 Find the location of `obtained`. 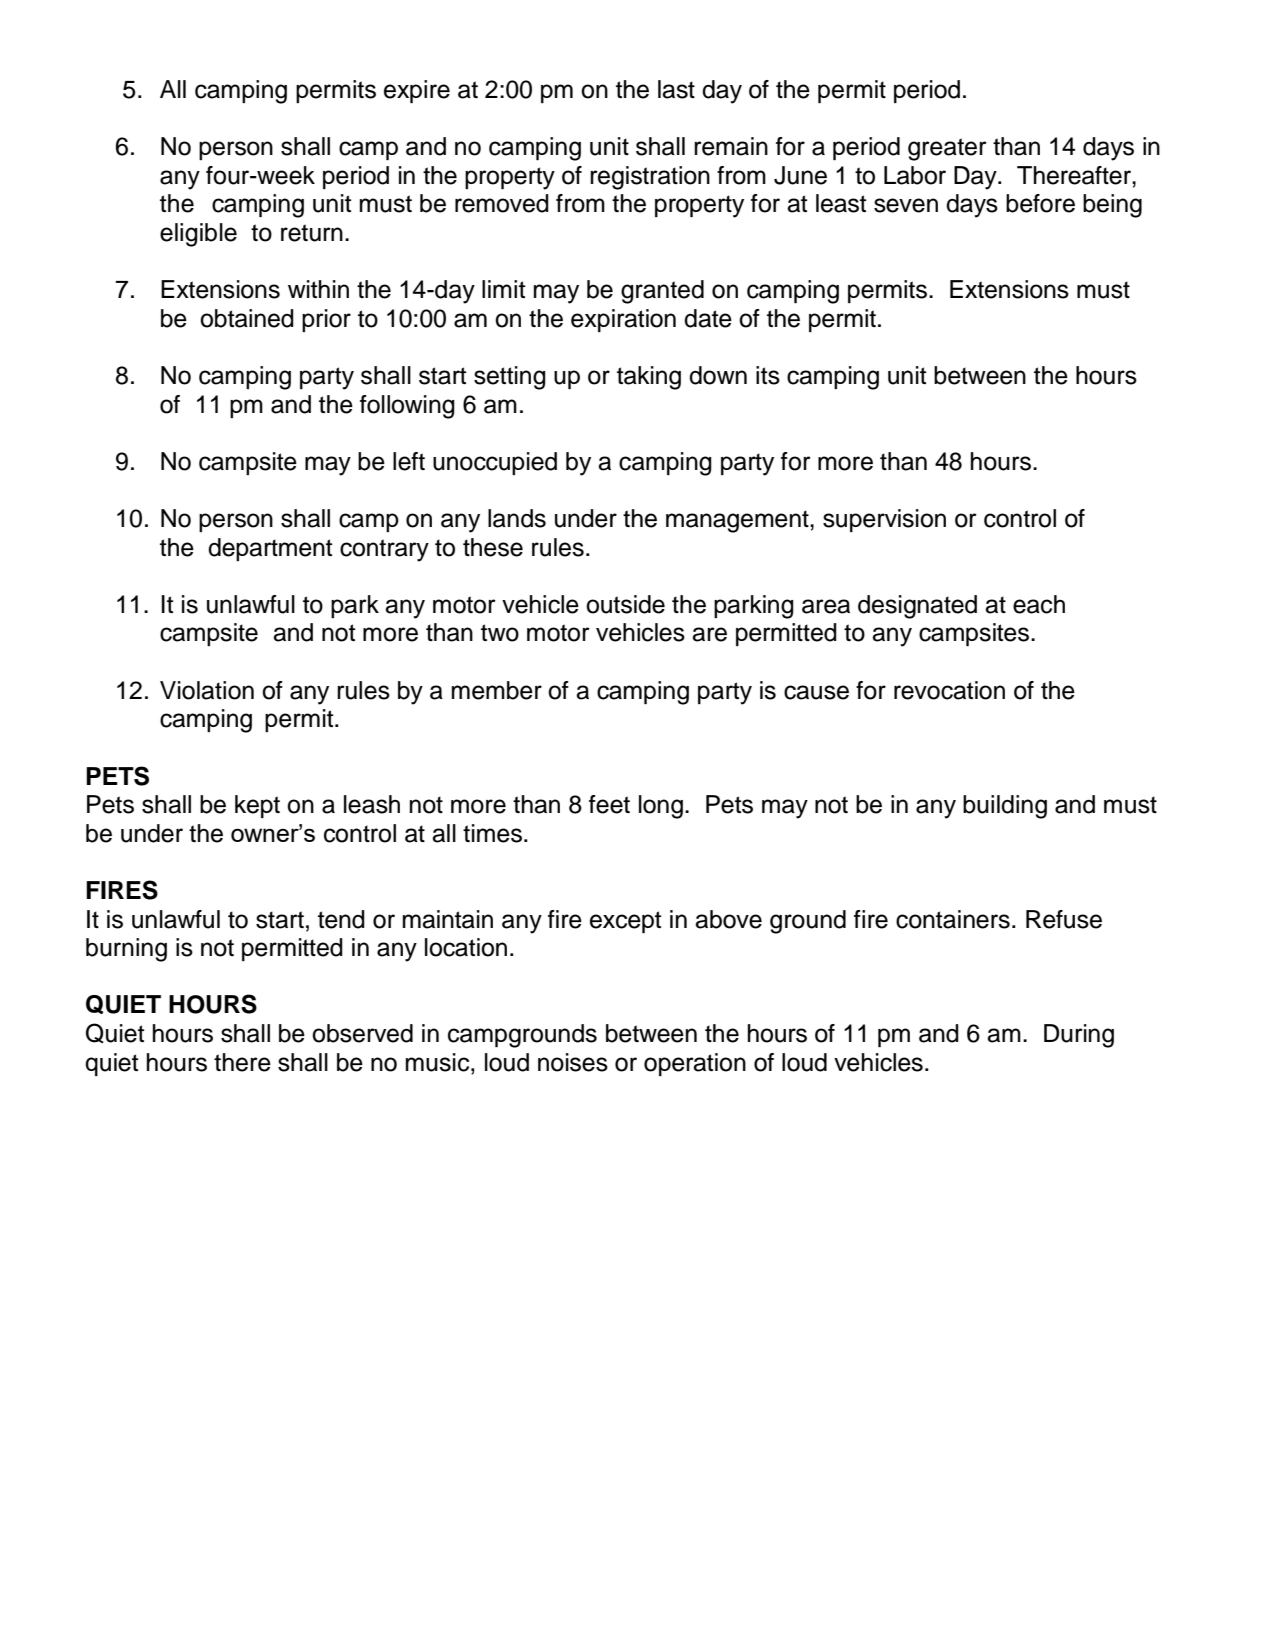

obtained is located at coordinates (247, 318).
